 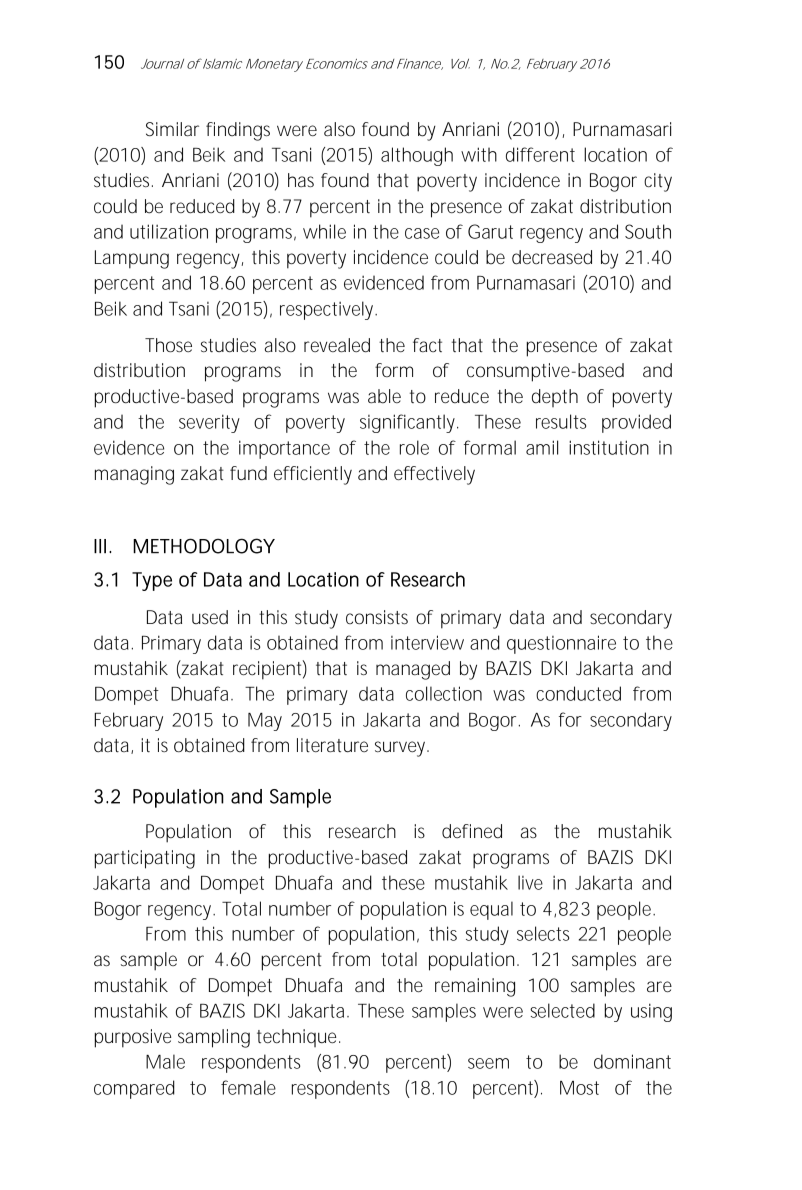 I want to click on conducted, so click(x=578, y=693).
